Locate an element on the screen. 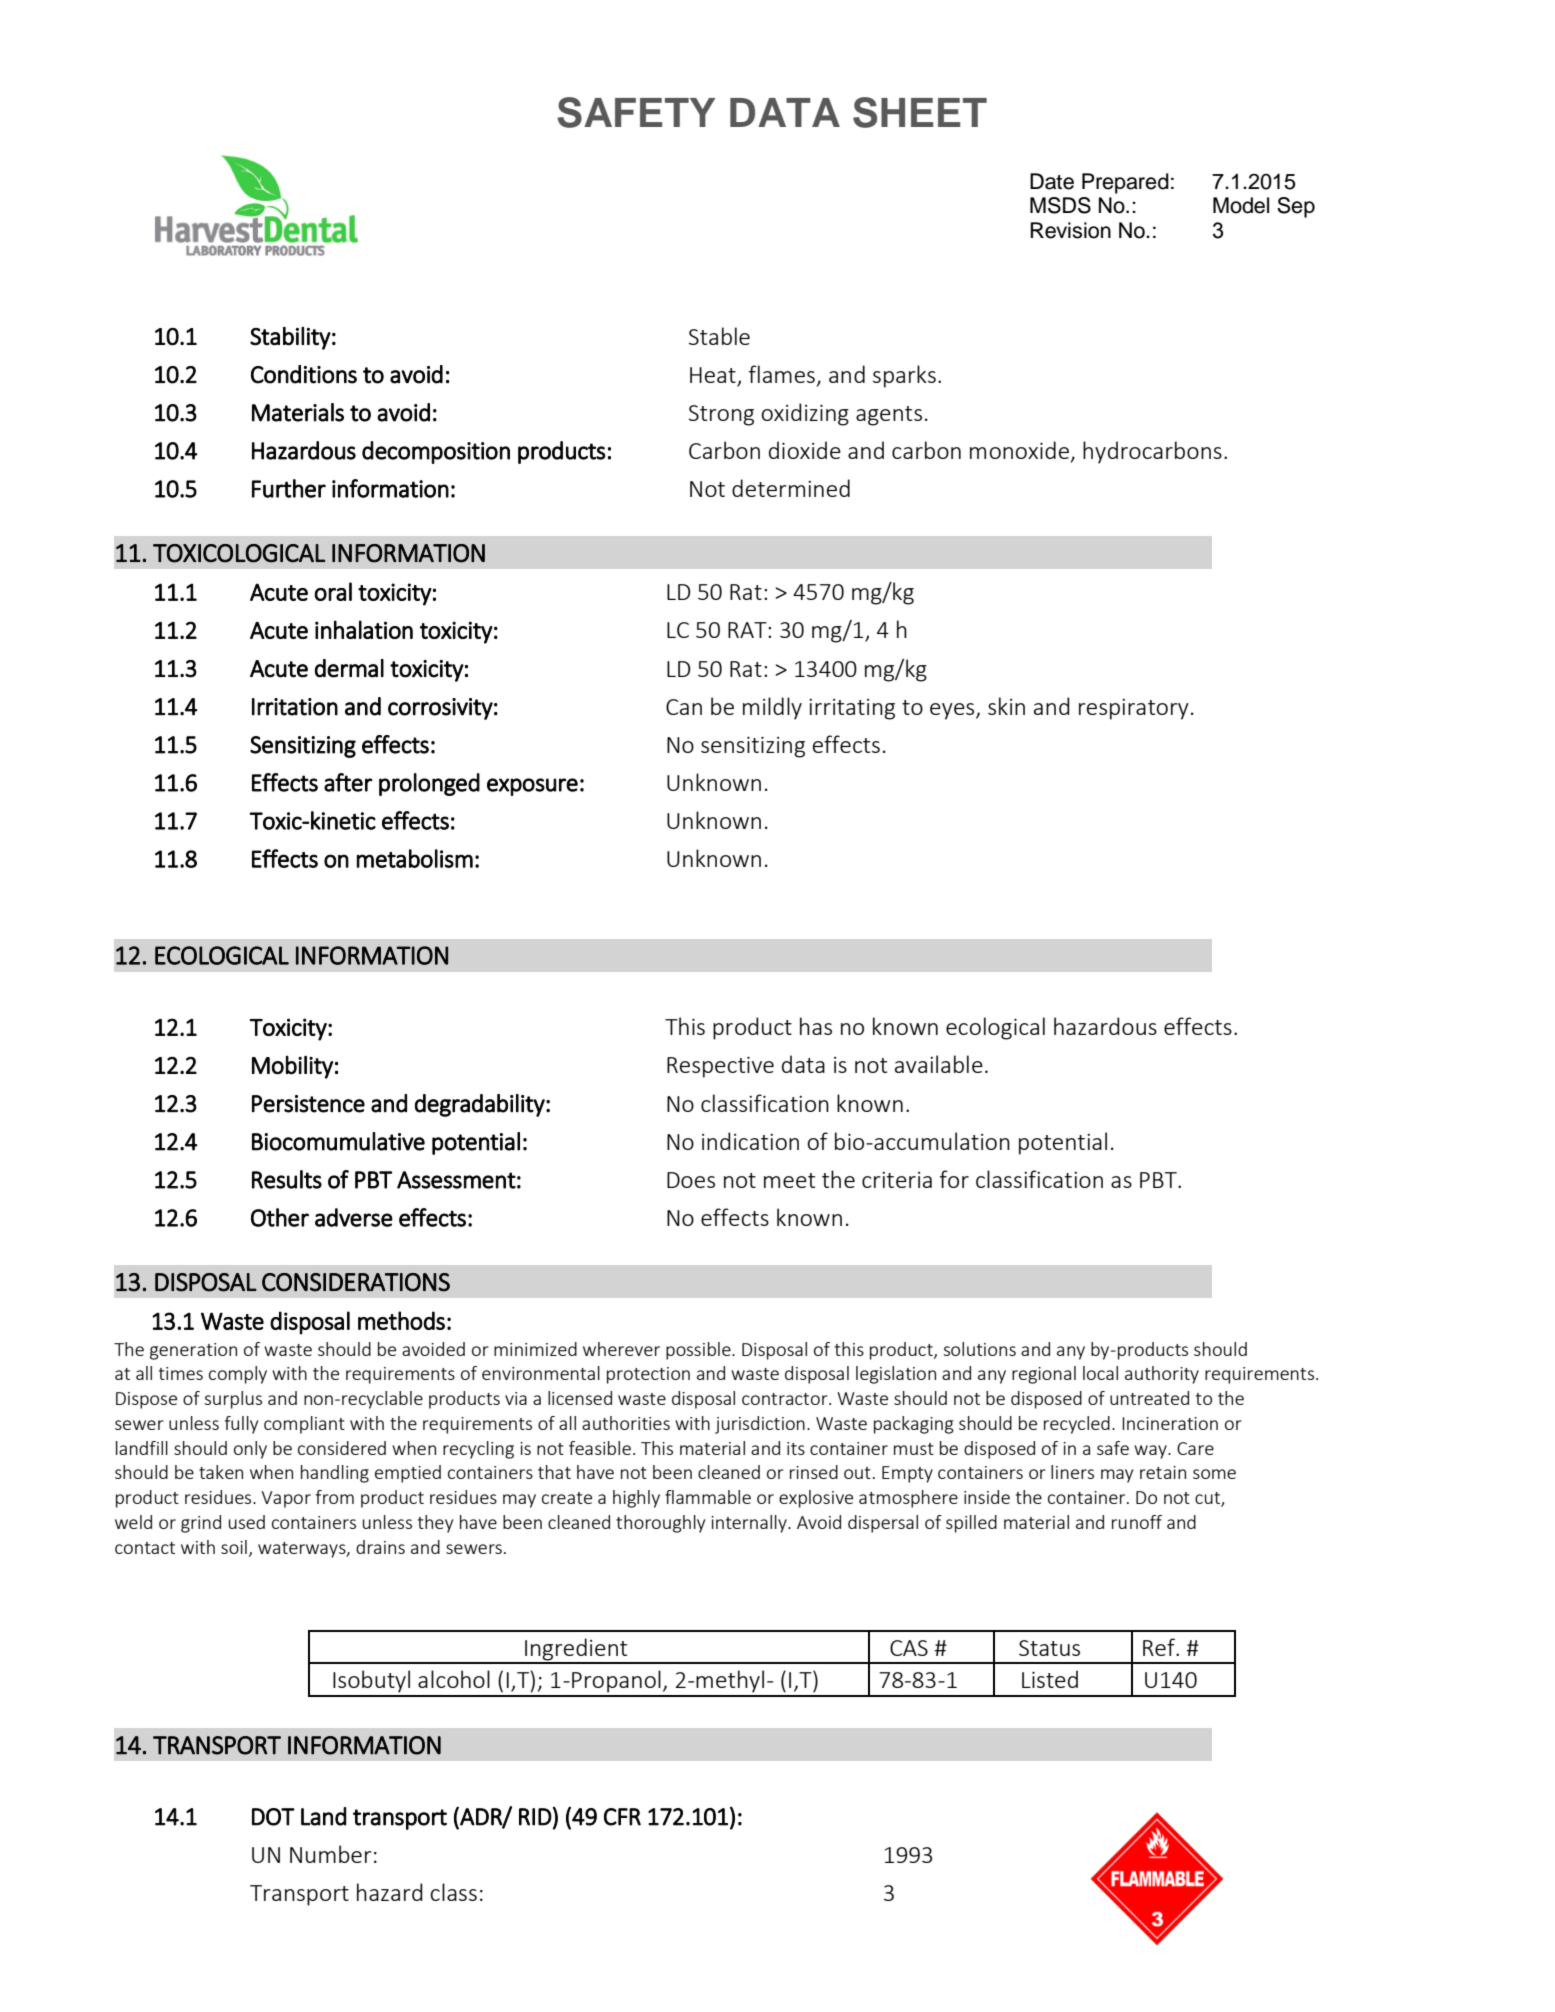 Image resolution: width=1555 pixels, height=2012 pixels. retain is located at coordinates (1163, 1472).
